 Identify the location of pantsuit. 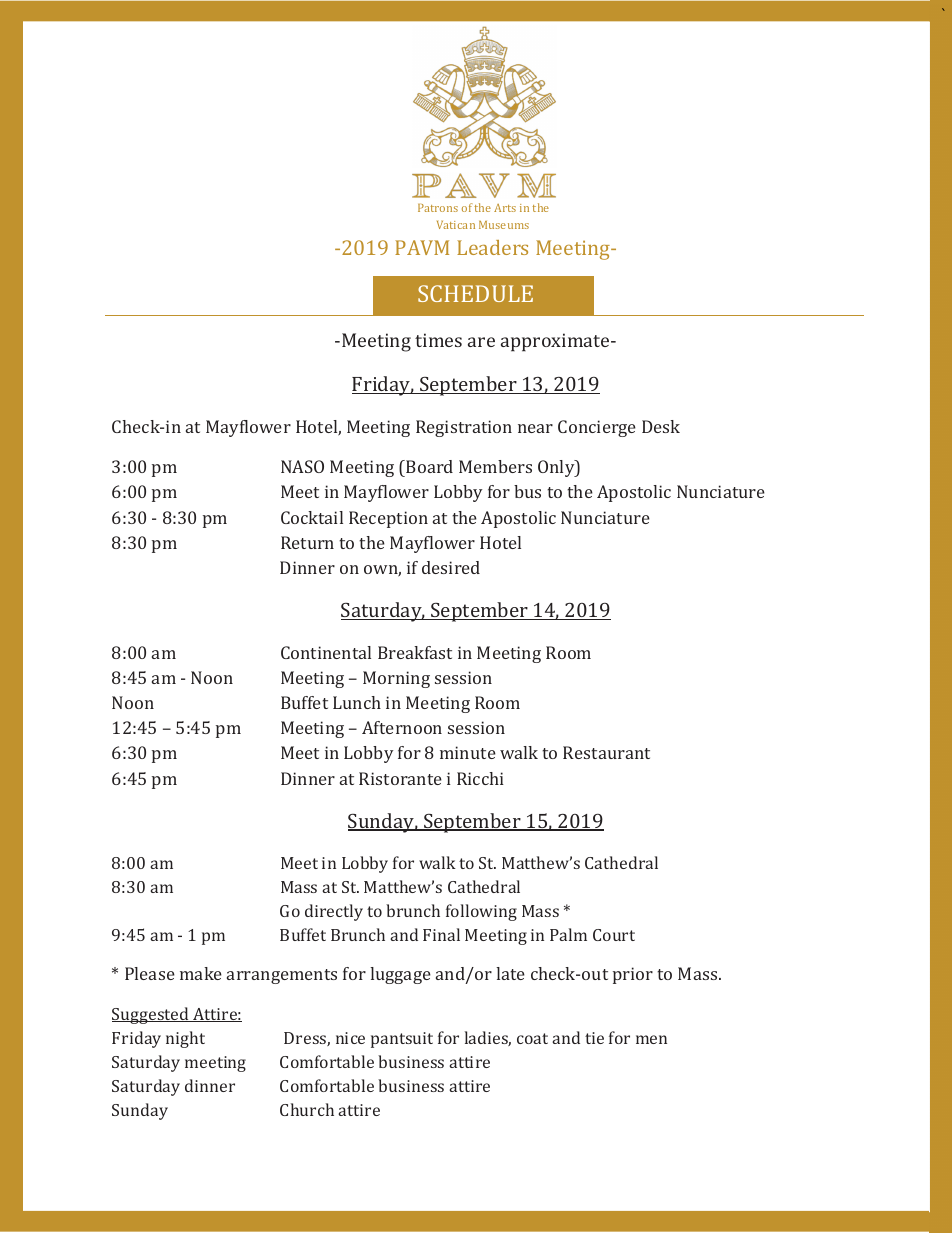
(402, 1040).
